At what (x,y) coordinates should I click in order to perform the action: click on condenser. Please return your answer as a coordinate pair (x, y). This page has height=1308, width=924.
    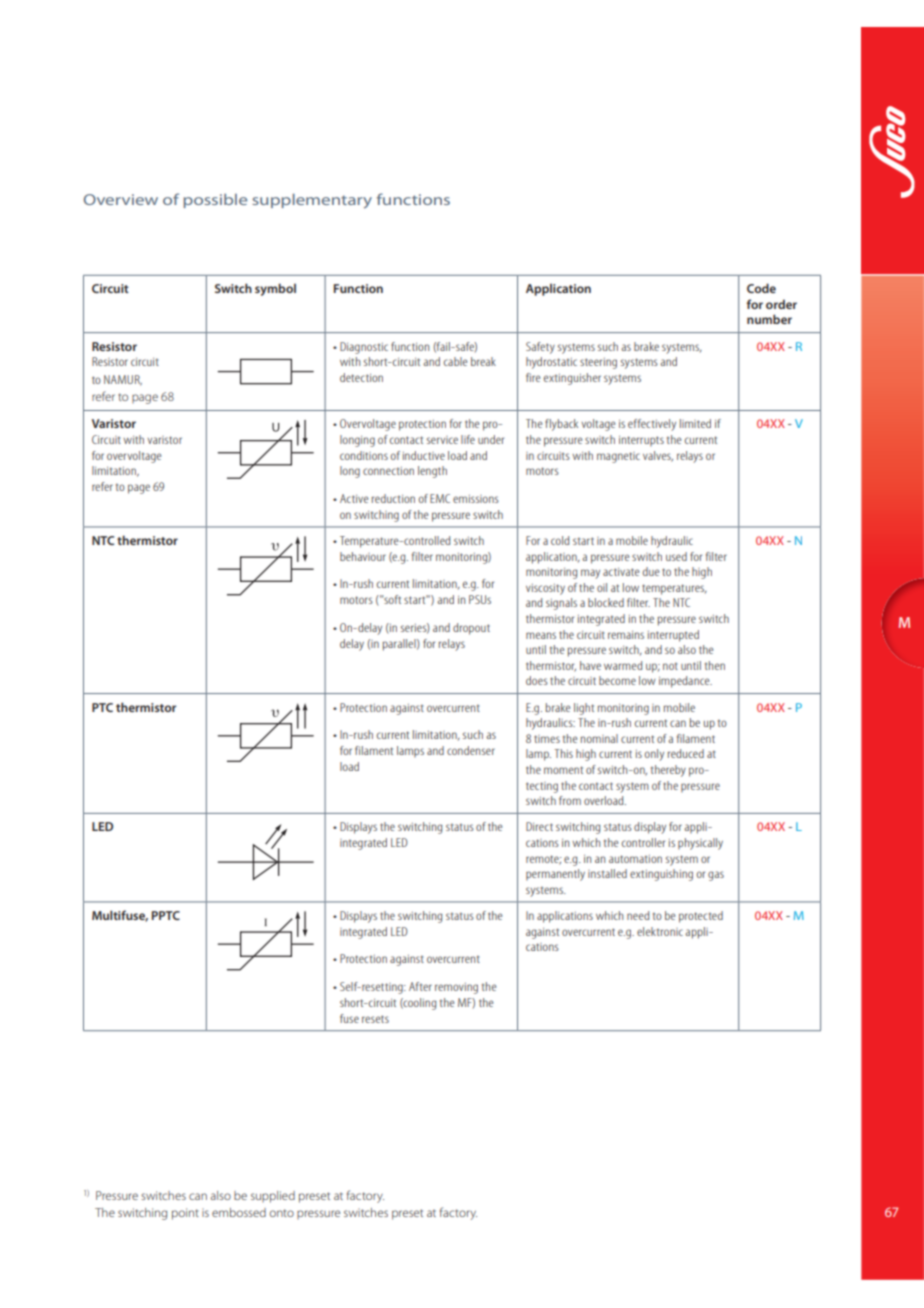
    Looking at the image, I should click on (471, 750).
